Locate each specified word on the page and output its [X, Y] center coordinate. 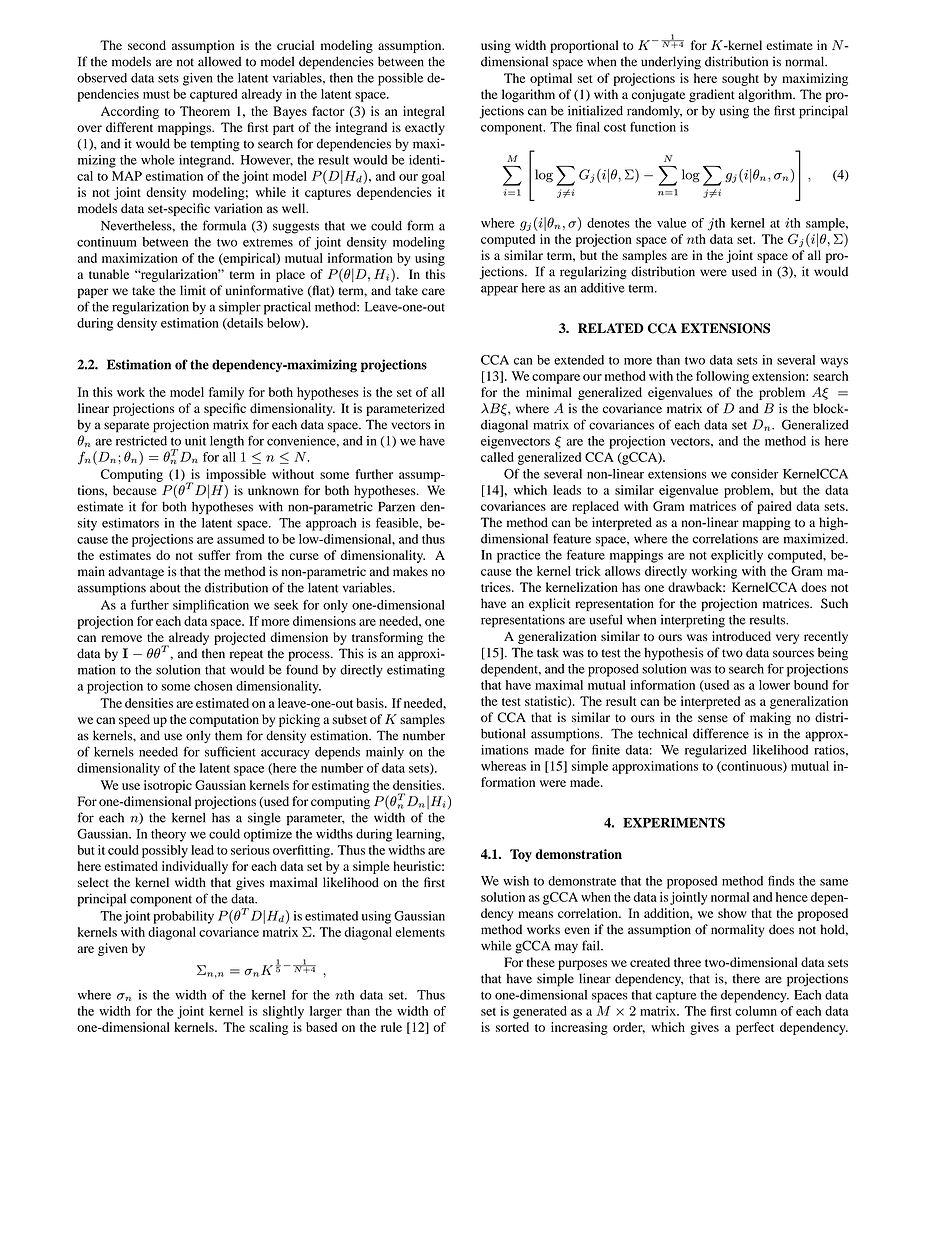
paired [774, 507]
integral [424, 112]
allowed [219, 61]
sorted [512, 1027]
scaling [268, 1028]
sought [740, 79]
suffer [214, 555]
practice [519, 556]
